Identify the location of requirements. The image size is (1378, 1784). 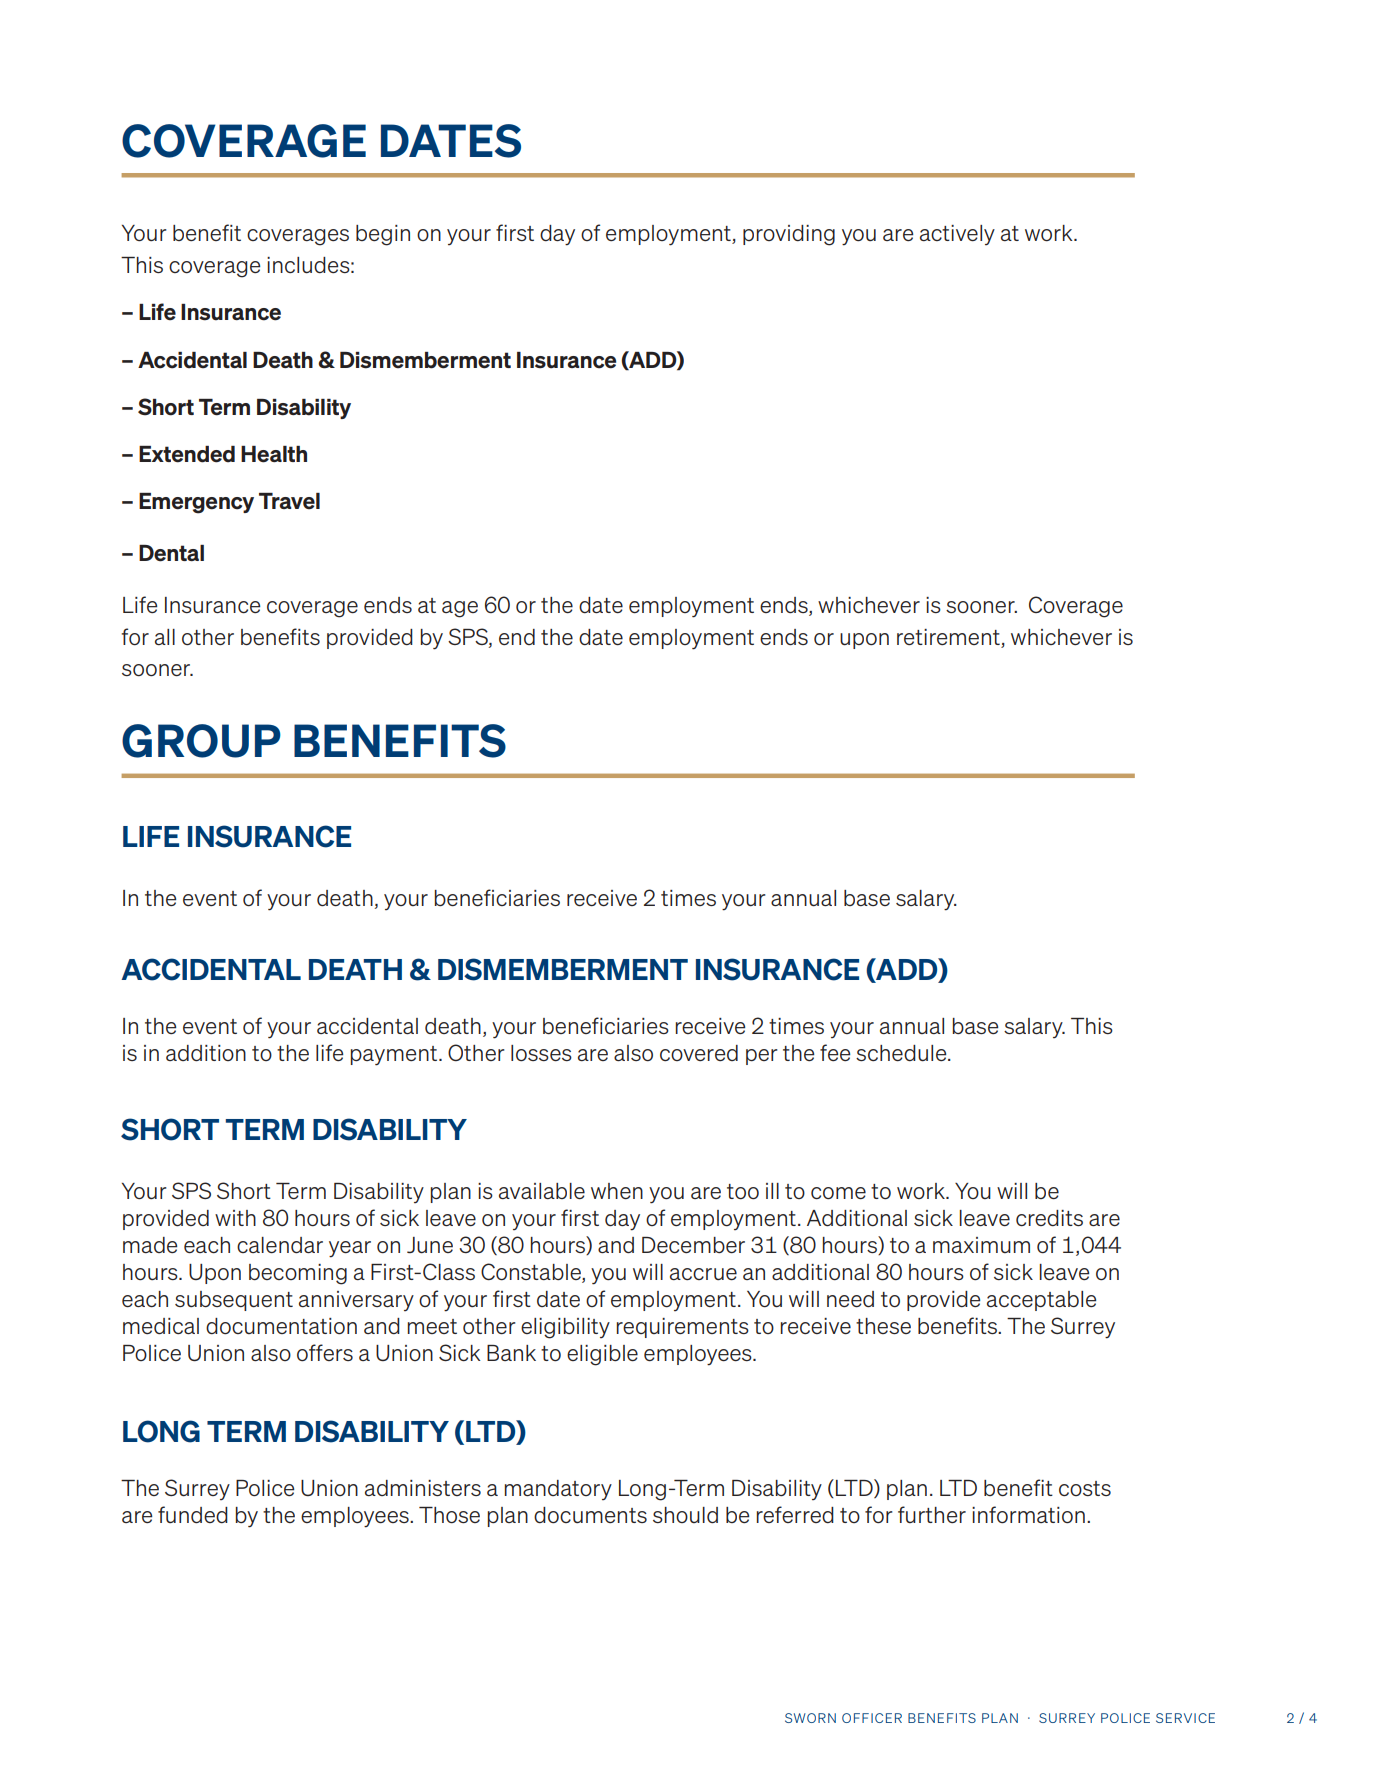
(683, 1328).
